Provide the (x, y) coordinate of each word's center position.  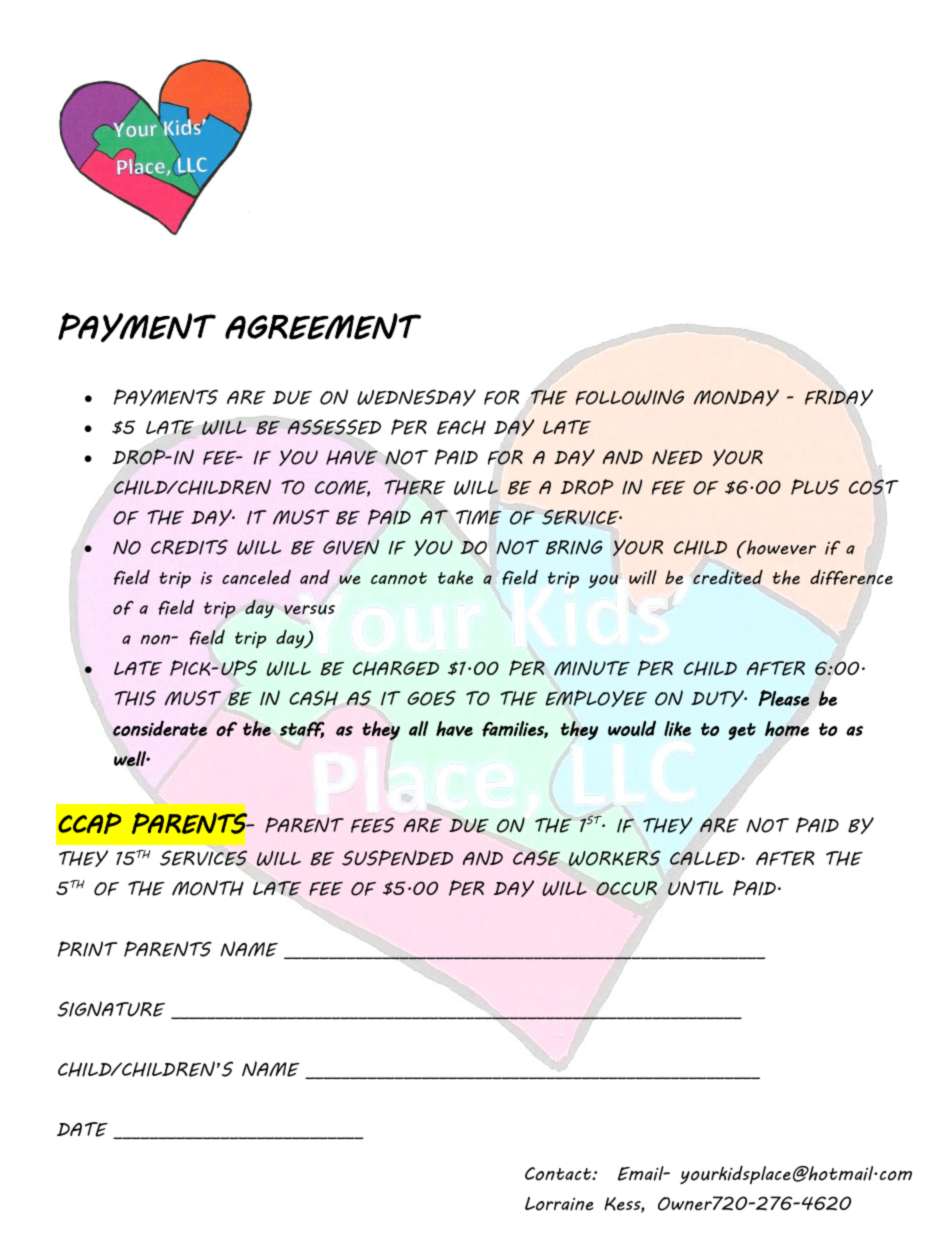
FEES (373, 825)
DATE (82, 1129)
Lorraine (559, 1204)
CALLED (705, 859)
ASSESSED (334, 427)
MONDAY (736, 397)
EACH (461, 427)
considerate (160, 728)
